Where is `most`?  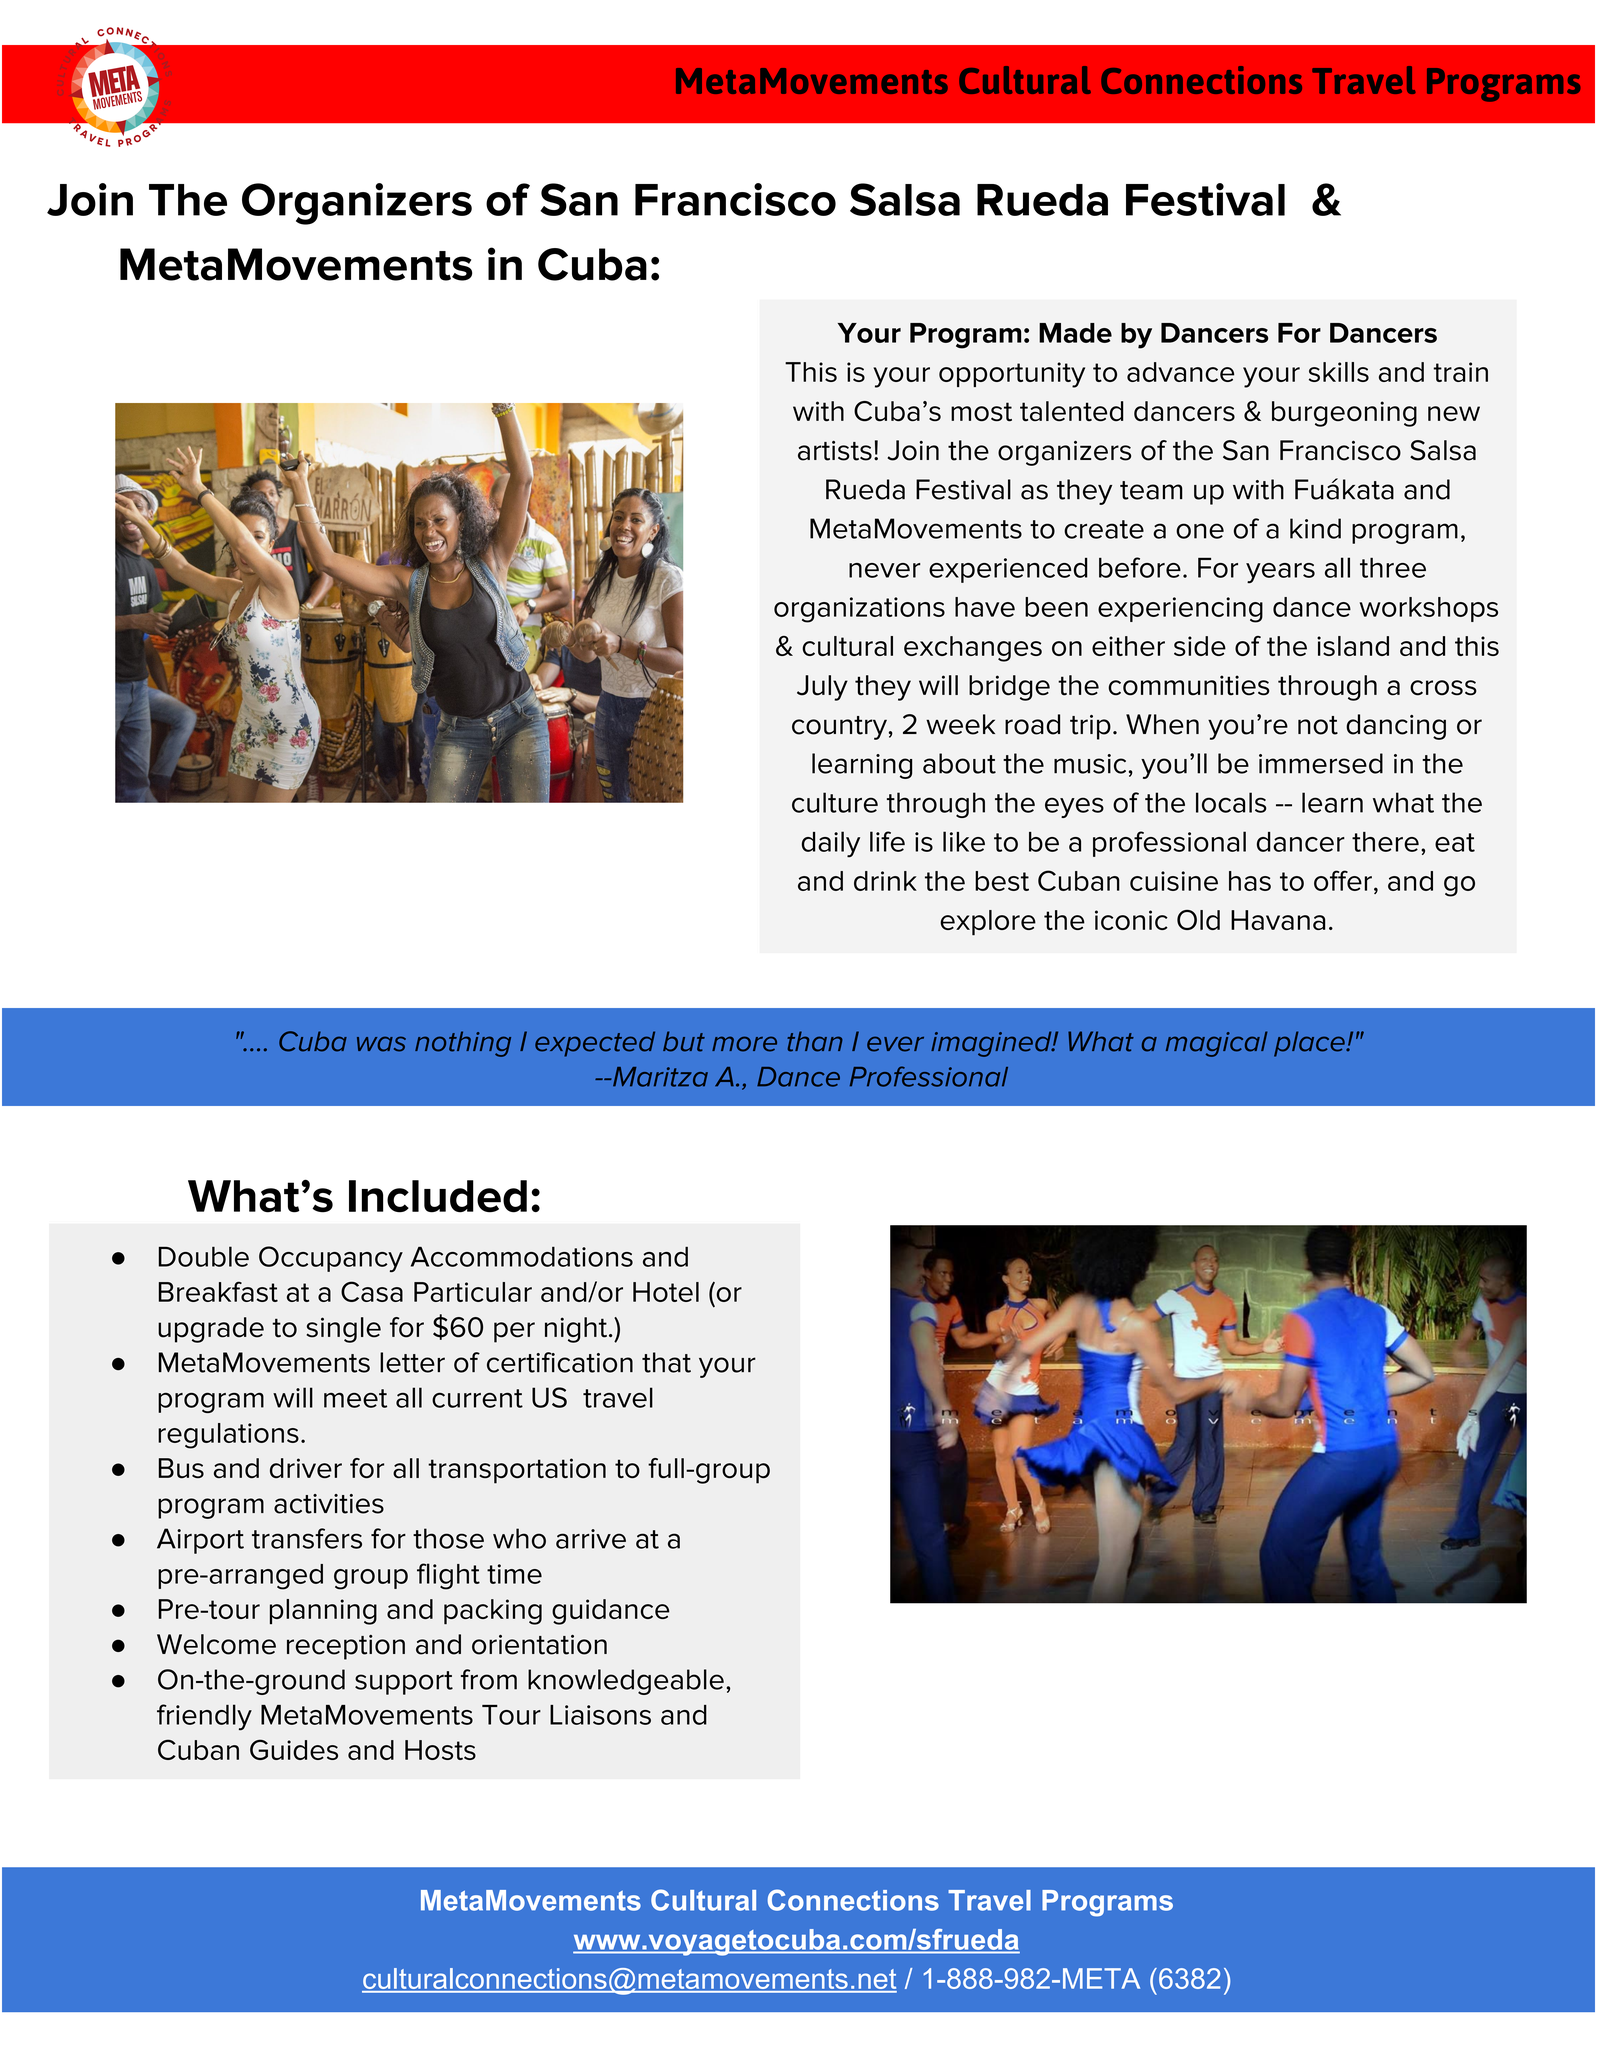
most is located at coordinates (981, 412).
